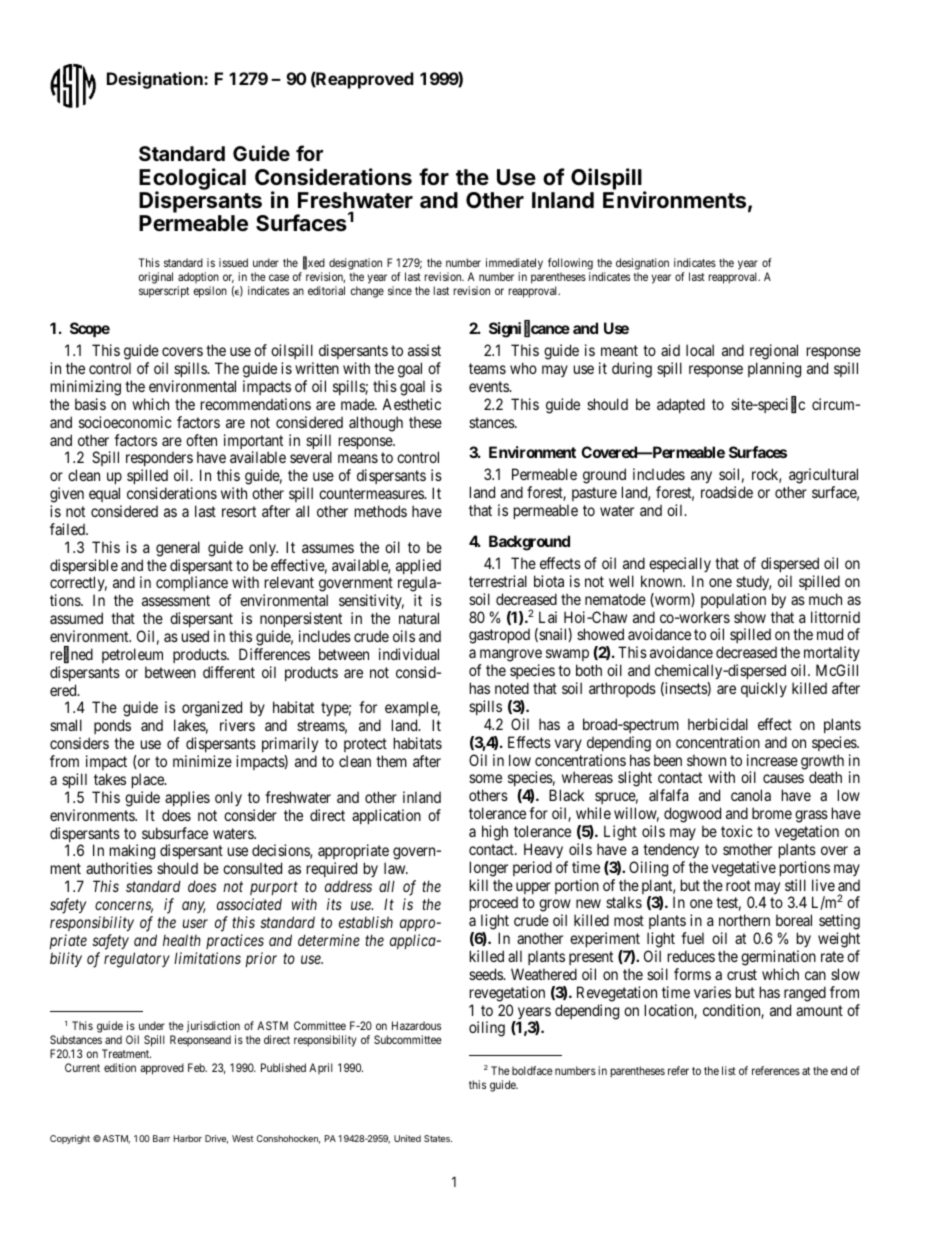 The height and width of the image is (1233, 952). What do you see at coordinates (411, 404) in the image?
I see `Aesthetic` at bounding box center [411, 404].
